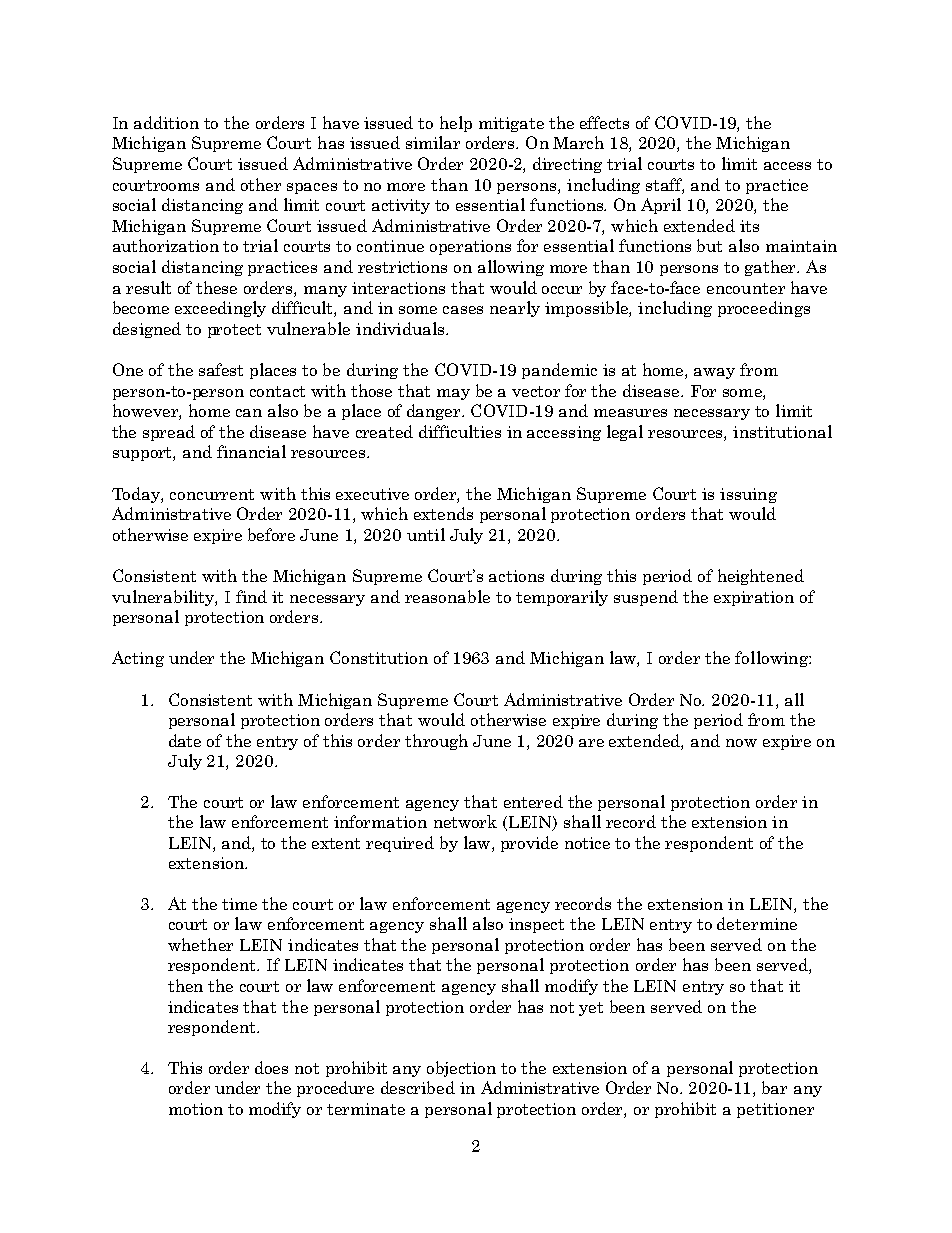  I want to click on issuing, so click(748, 495).
